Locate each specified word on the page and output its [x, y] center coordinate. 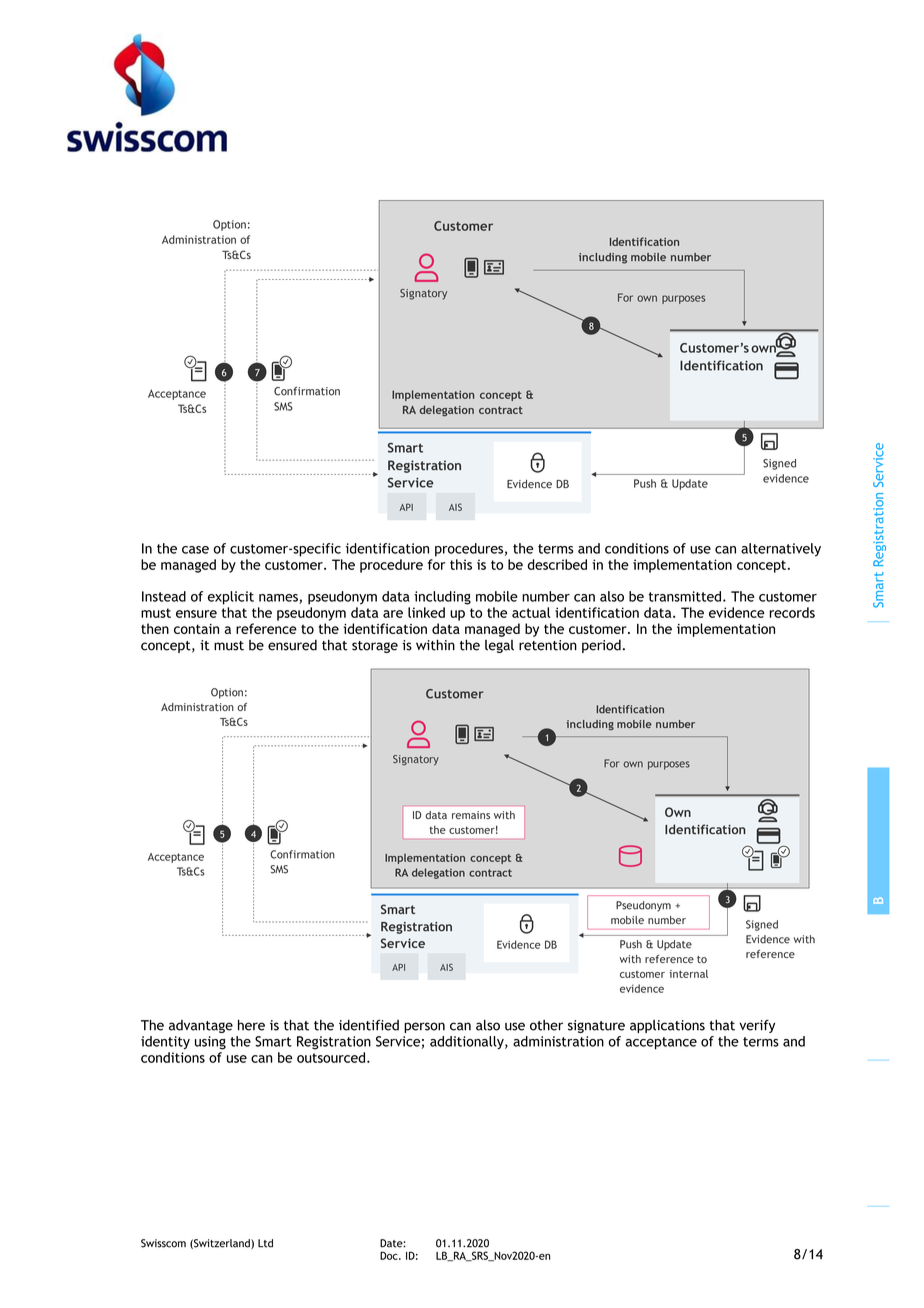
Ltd [265, 1243]
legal [499, 646]
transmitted [685, 596]
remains [471, 815]
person [424, 1027]
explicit [231, 598]
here [251, 1025]
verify [757, 1026]
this [461, 564]
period [601, 646]
